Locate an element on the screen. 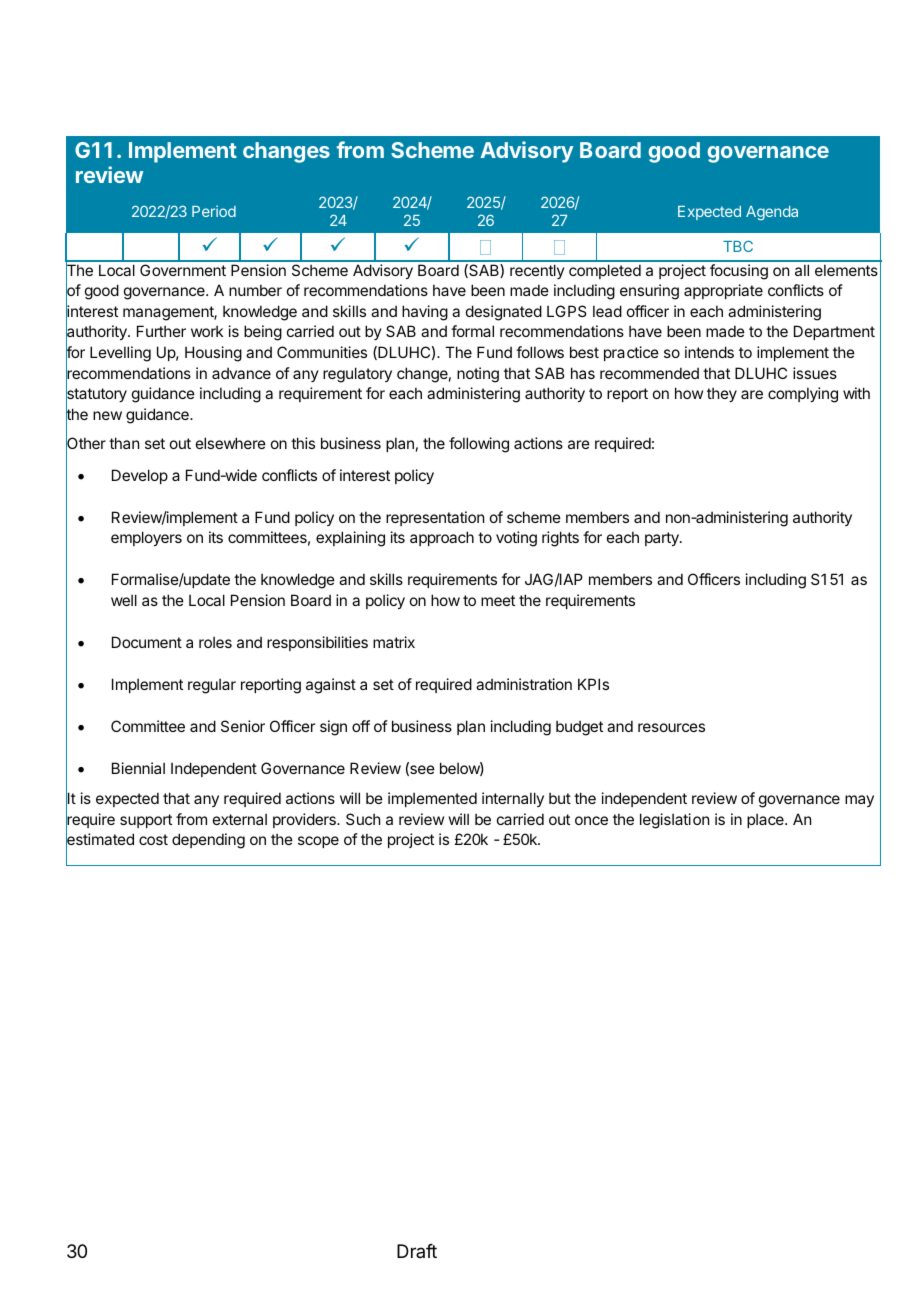 The width and height of the screenshot is (924, 1308). TBC is located at coordinates (738, 246).
